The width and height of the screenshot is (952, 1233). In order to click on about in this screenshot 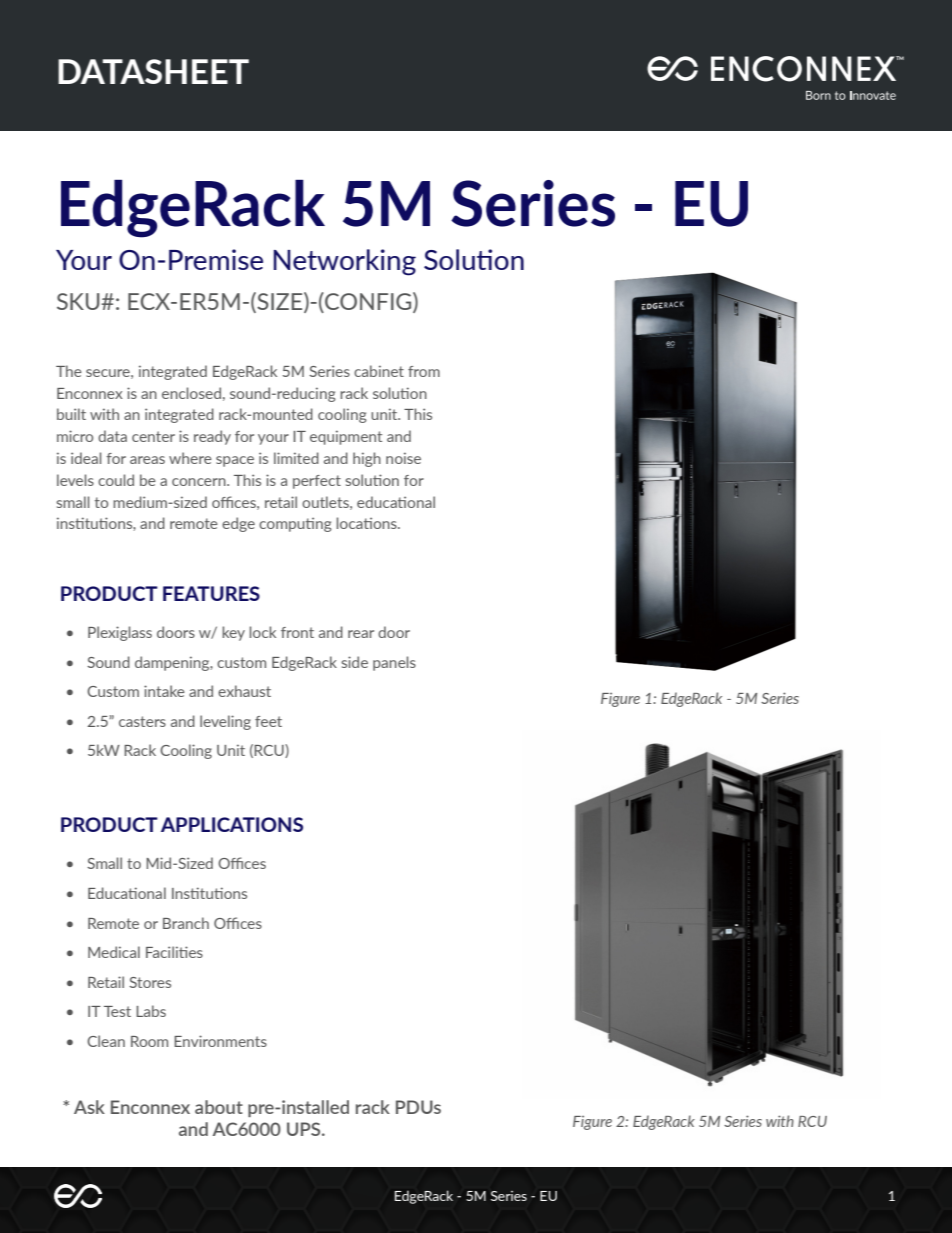, I will do `click(219, 1107)`.
